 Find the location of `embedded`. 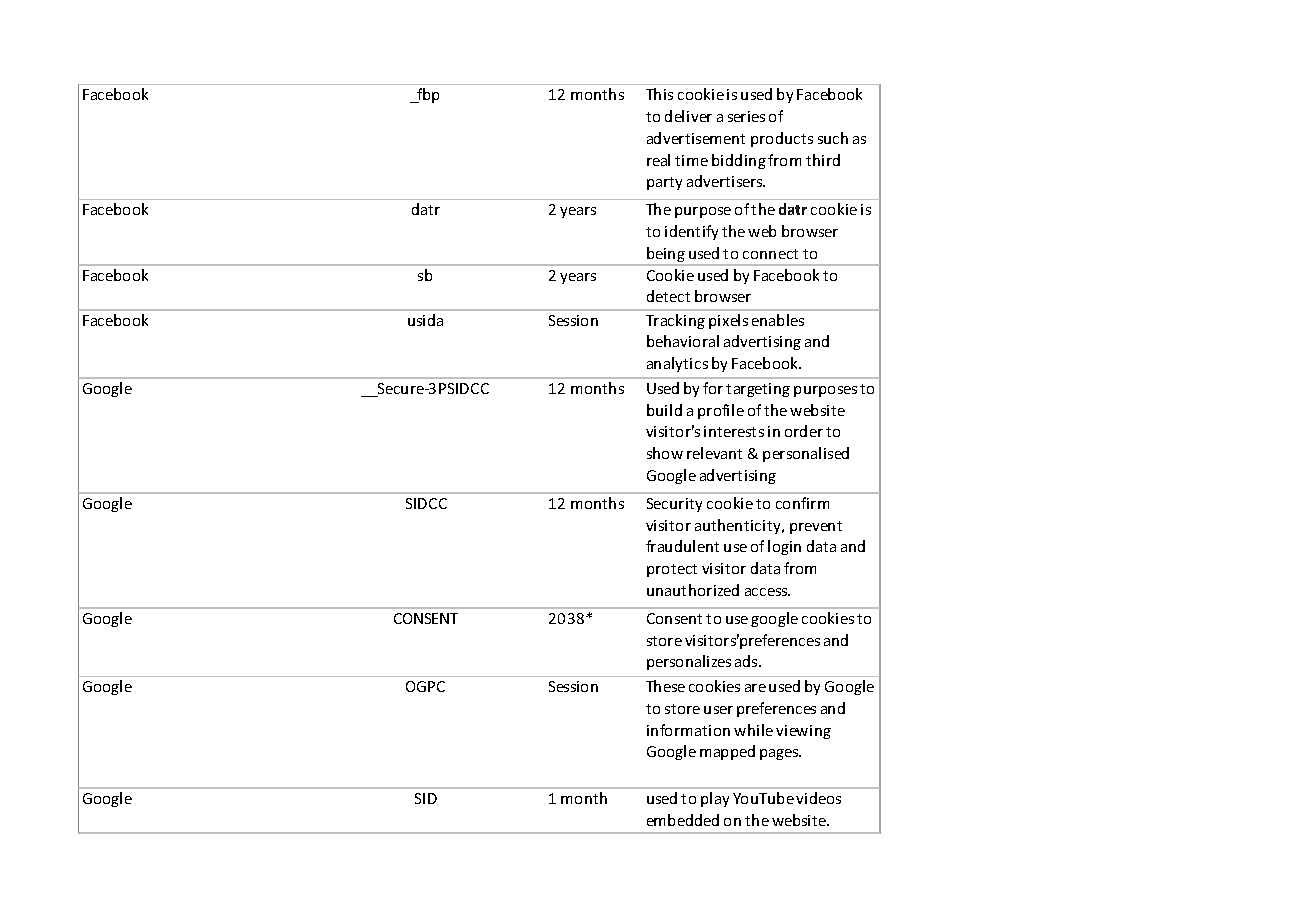

embedded is located at coordinates (683, 820).
